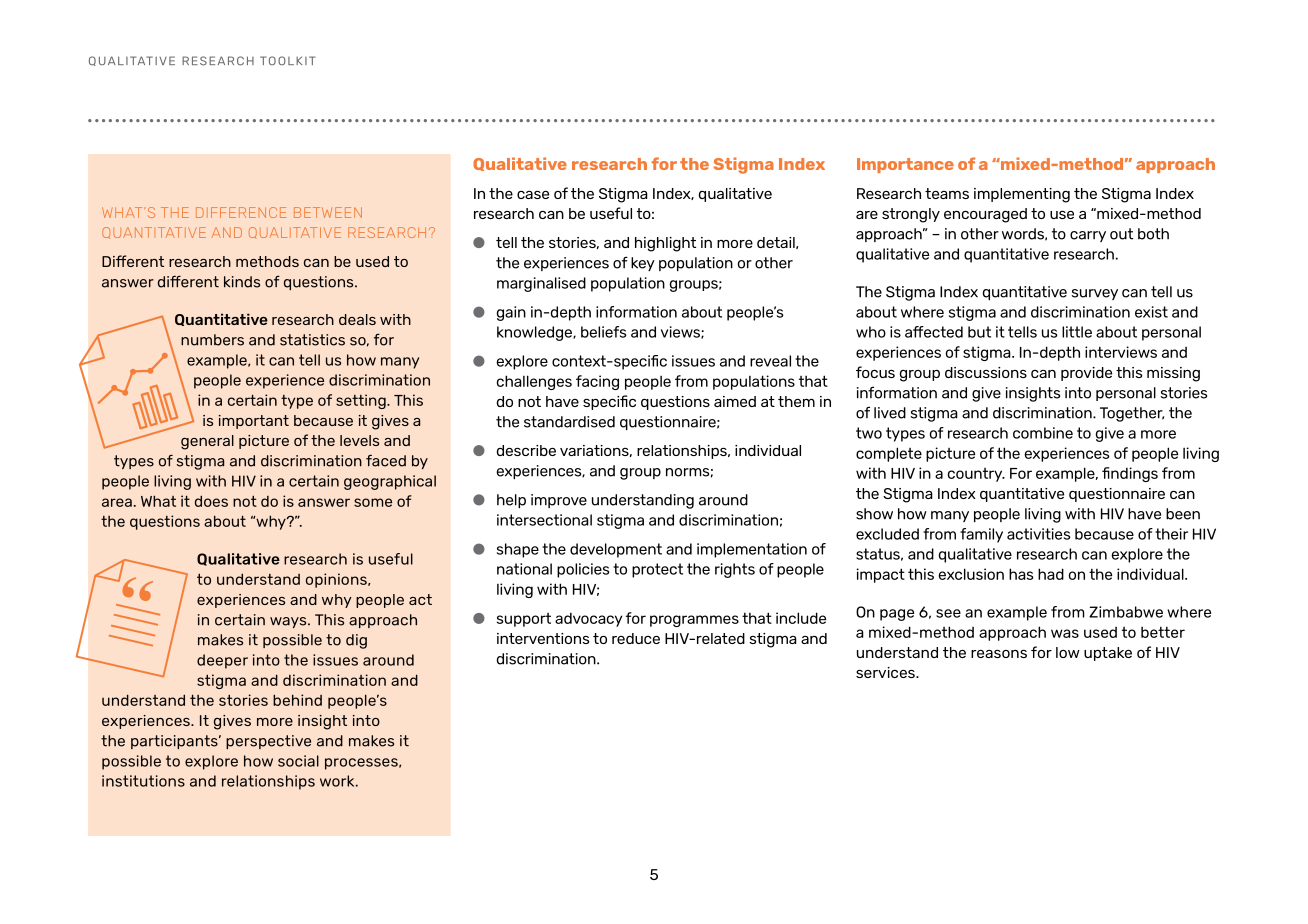 This image has width=1308, height=924. Describe the element at coordinates (241, 212) in the image. I see `DIFFERENCE` at that location.
